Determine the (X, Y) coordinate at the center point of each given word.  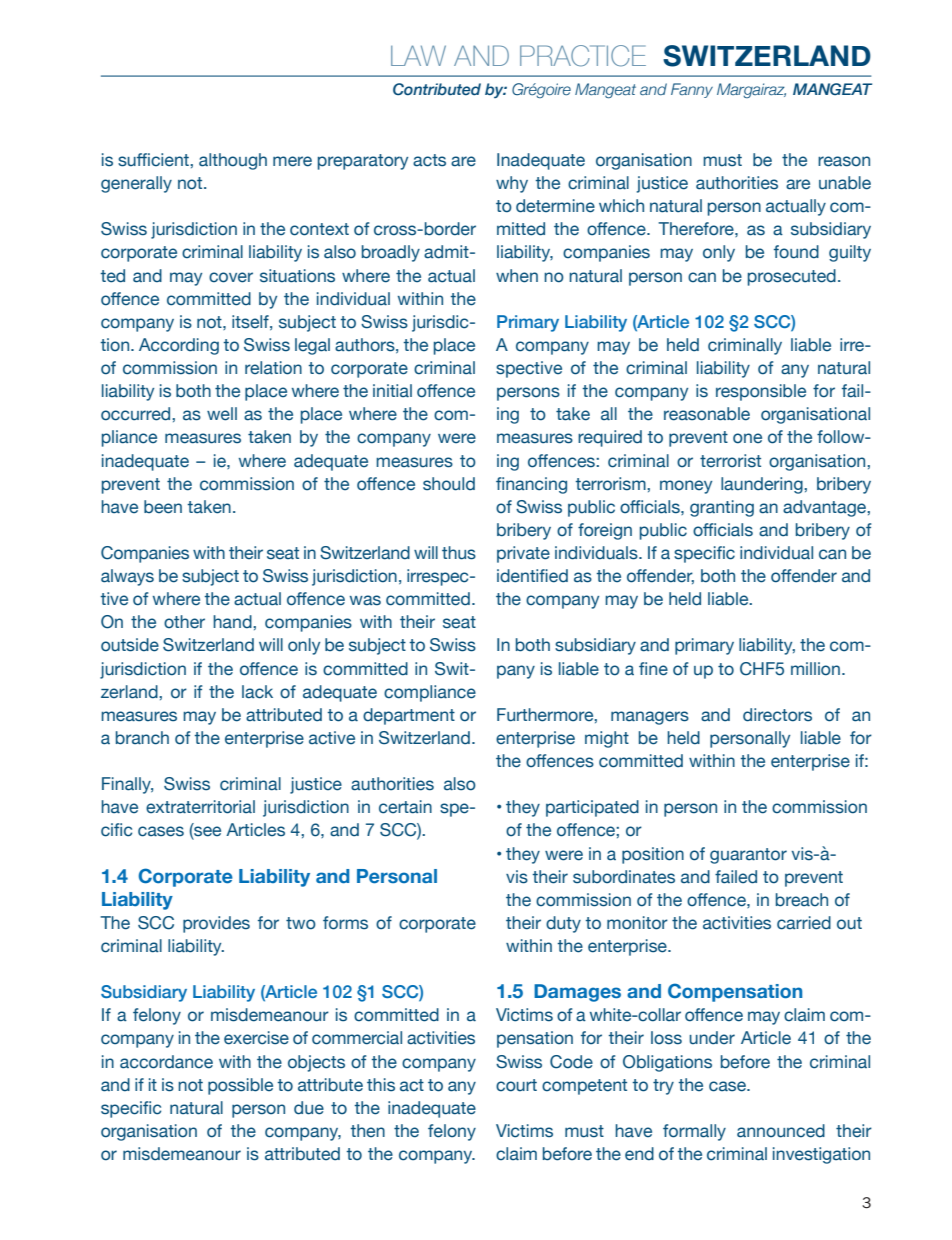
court (516, 1085)
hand (233, 622)
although (233, 161)
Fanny (692, 90)
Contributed (437, 89)
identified (532, 576)
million (815, 669)
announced (781, 1131)
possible (240, 1086)
